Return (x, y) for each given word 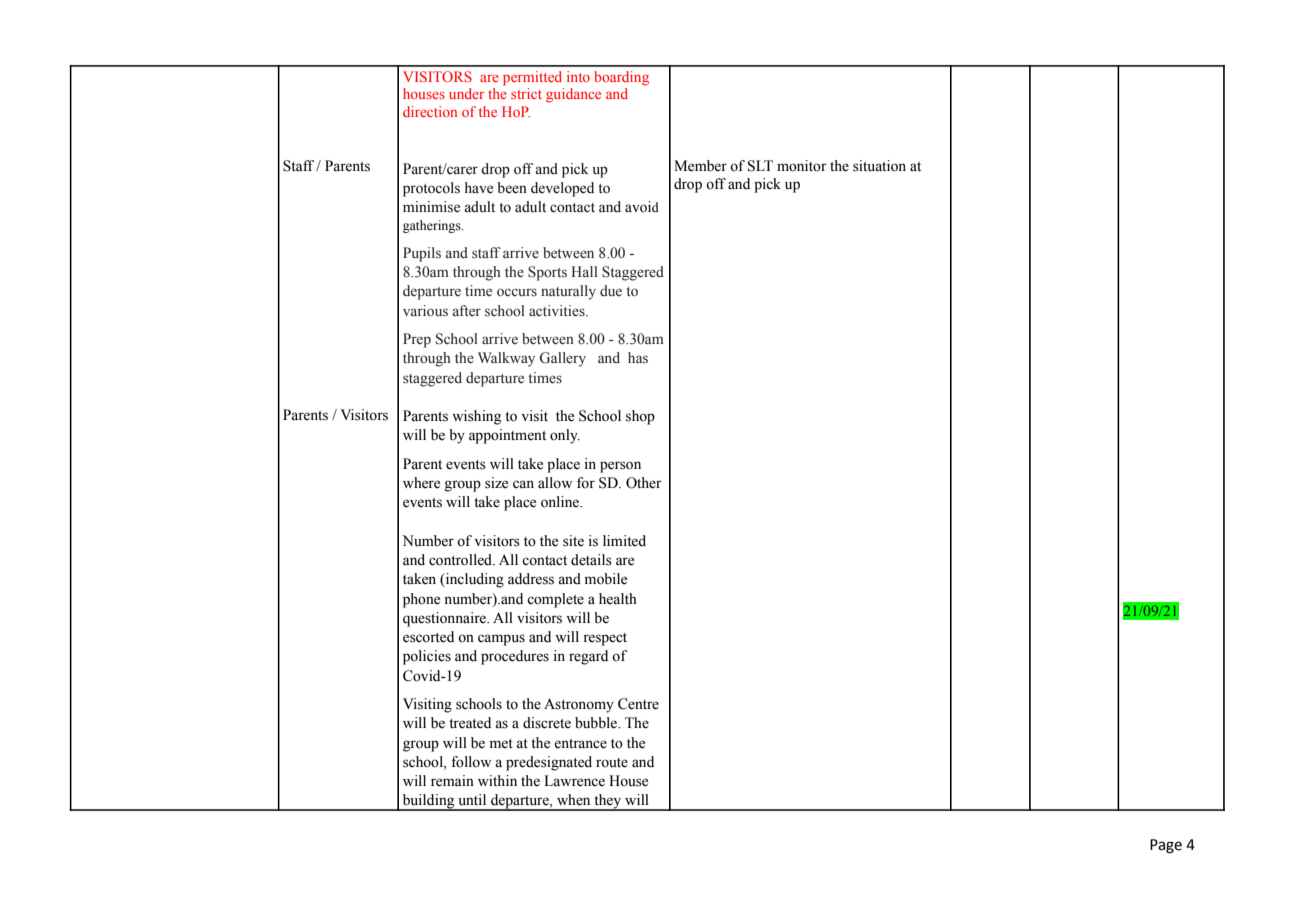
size (496, 483)
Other (644, 483)
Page (1166, 846)
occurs (517, 292)
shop (640, 417)
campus (501, 640)
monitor (802, 166)
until (472, 799)
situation (879, 166)
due (611, 290)
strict (526, 93)
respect (605, 639)
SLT (760, 166)
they (608, 802)
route (612, 763)
